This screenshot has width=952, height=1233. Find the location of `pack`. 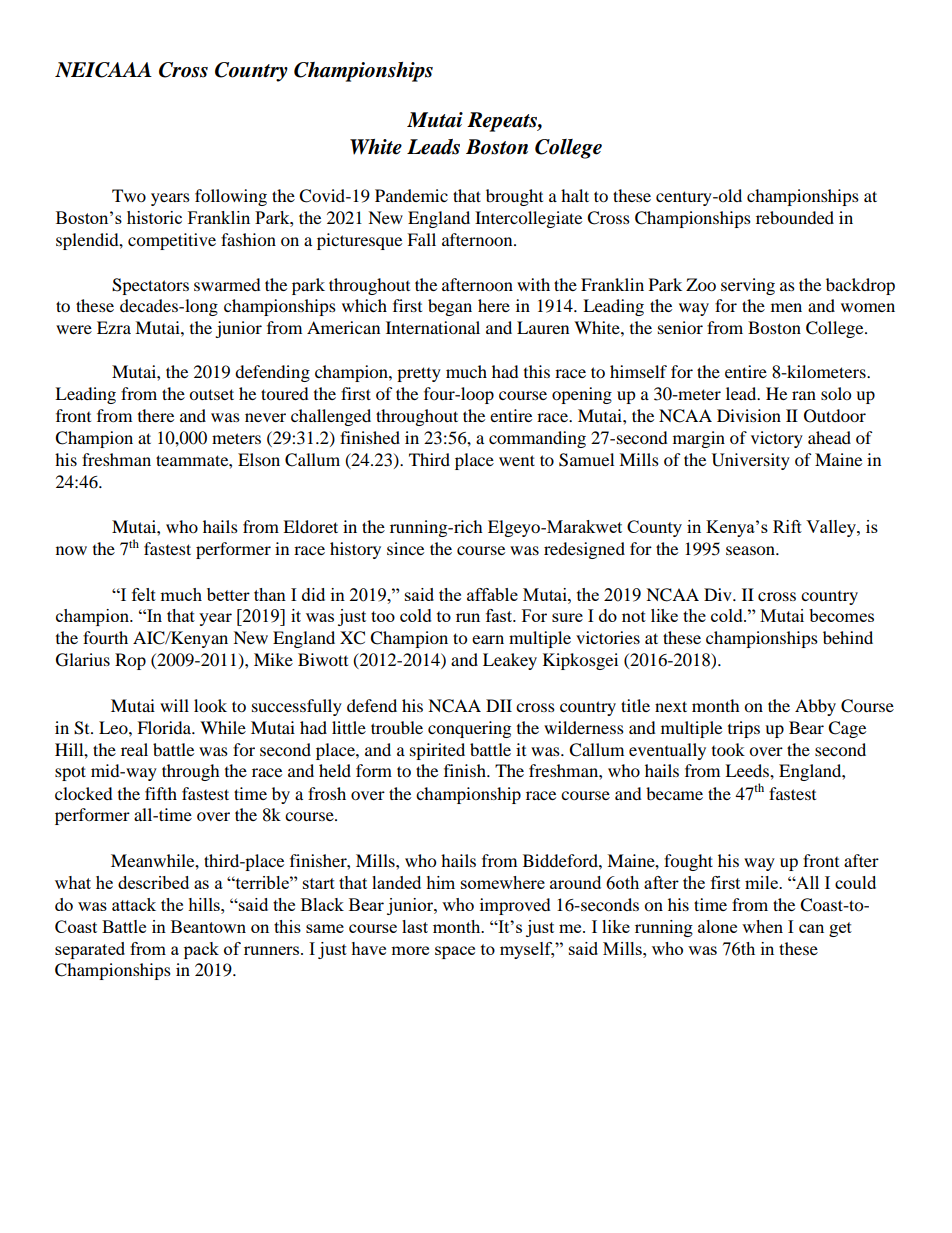

pack is located at coordinates (201, 950).
